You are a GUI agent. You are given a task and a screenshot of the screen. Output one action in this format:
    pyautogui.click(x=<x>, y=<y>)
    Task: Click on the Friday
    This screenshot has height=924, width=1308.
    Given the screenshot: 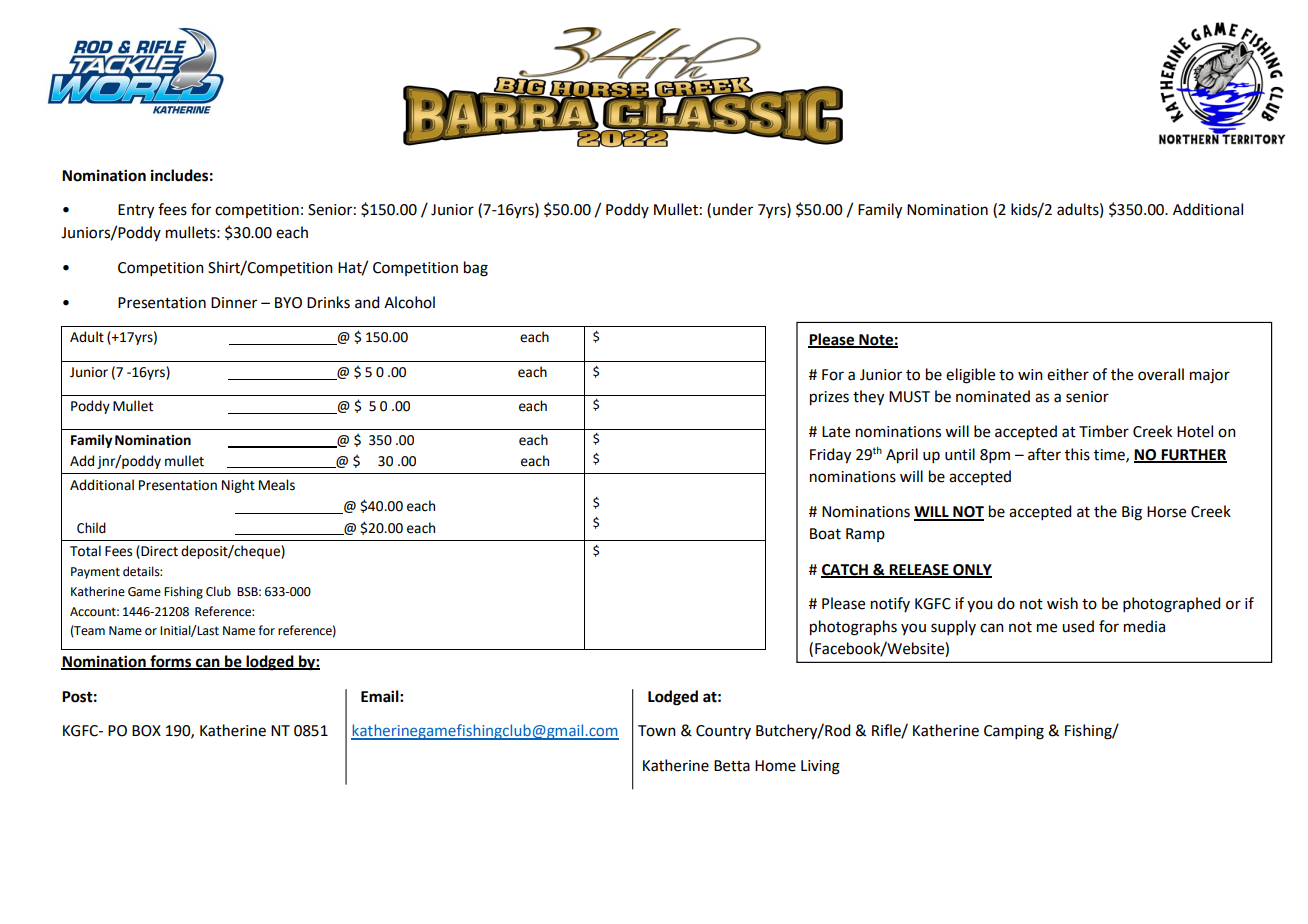 What is the action you would take?
    pyautogui.click(x=830, y=456)
